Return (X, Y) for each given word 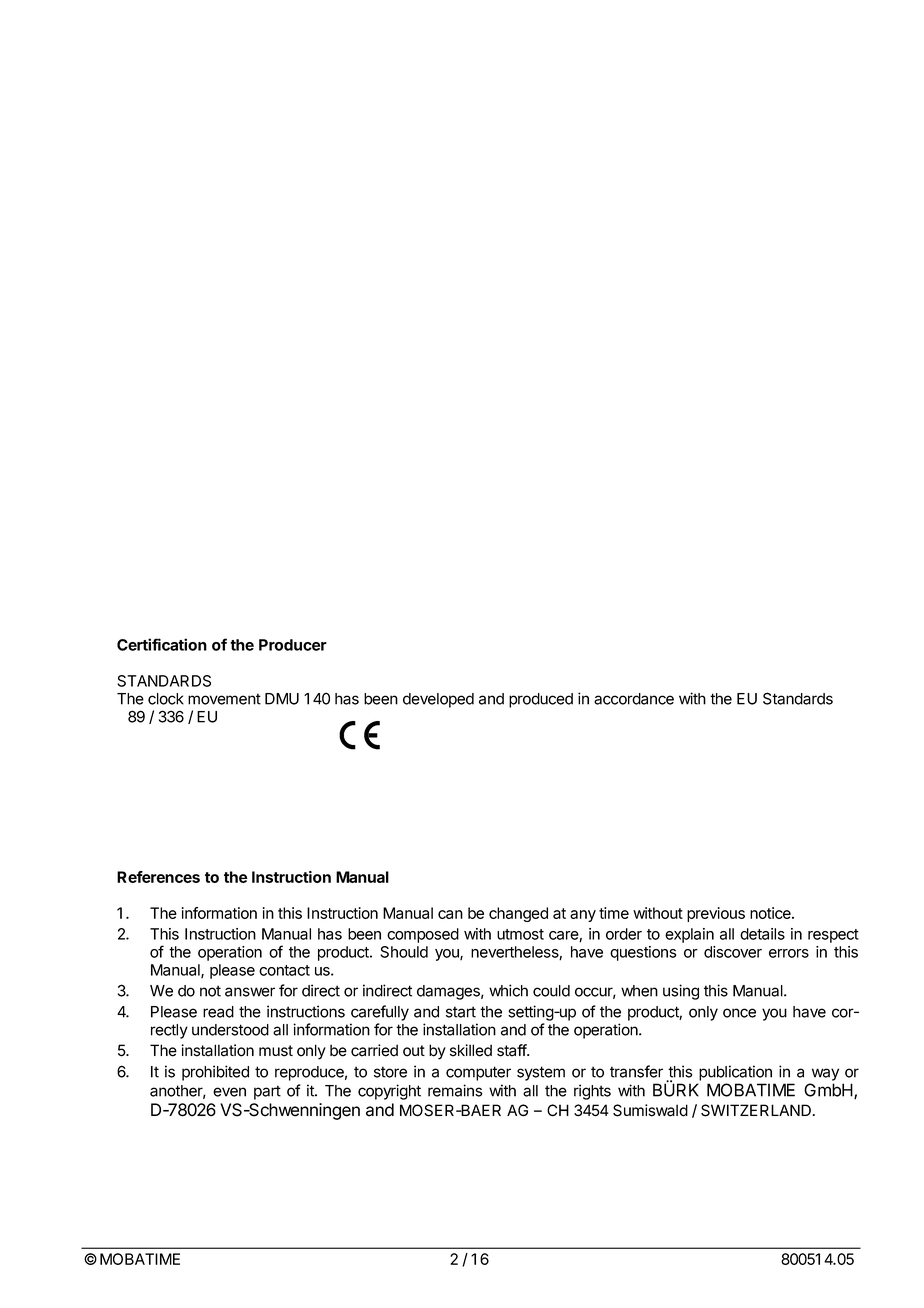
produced (541, 700)
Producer (293, 645)
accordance (634, 699)
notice (771, 913)
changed (518, 914)
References (158, 877)
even (229, 1092)
